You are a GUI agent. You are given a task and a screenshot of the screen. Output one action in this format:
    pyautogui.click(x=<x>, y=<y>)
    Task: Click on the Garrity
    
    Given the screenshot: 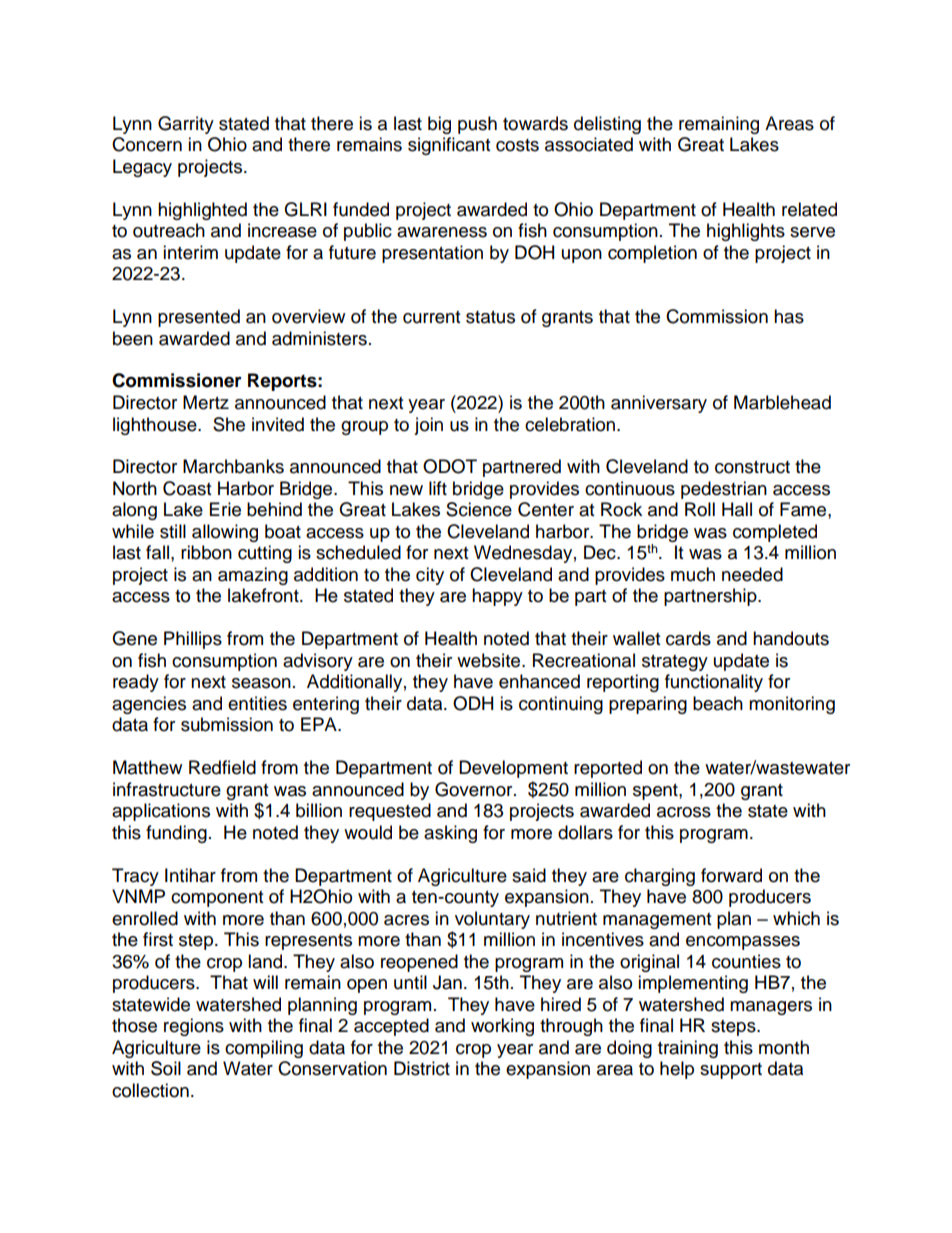 What is the action you would take?
    pyautogui.click(x=186, y=125)
